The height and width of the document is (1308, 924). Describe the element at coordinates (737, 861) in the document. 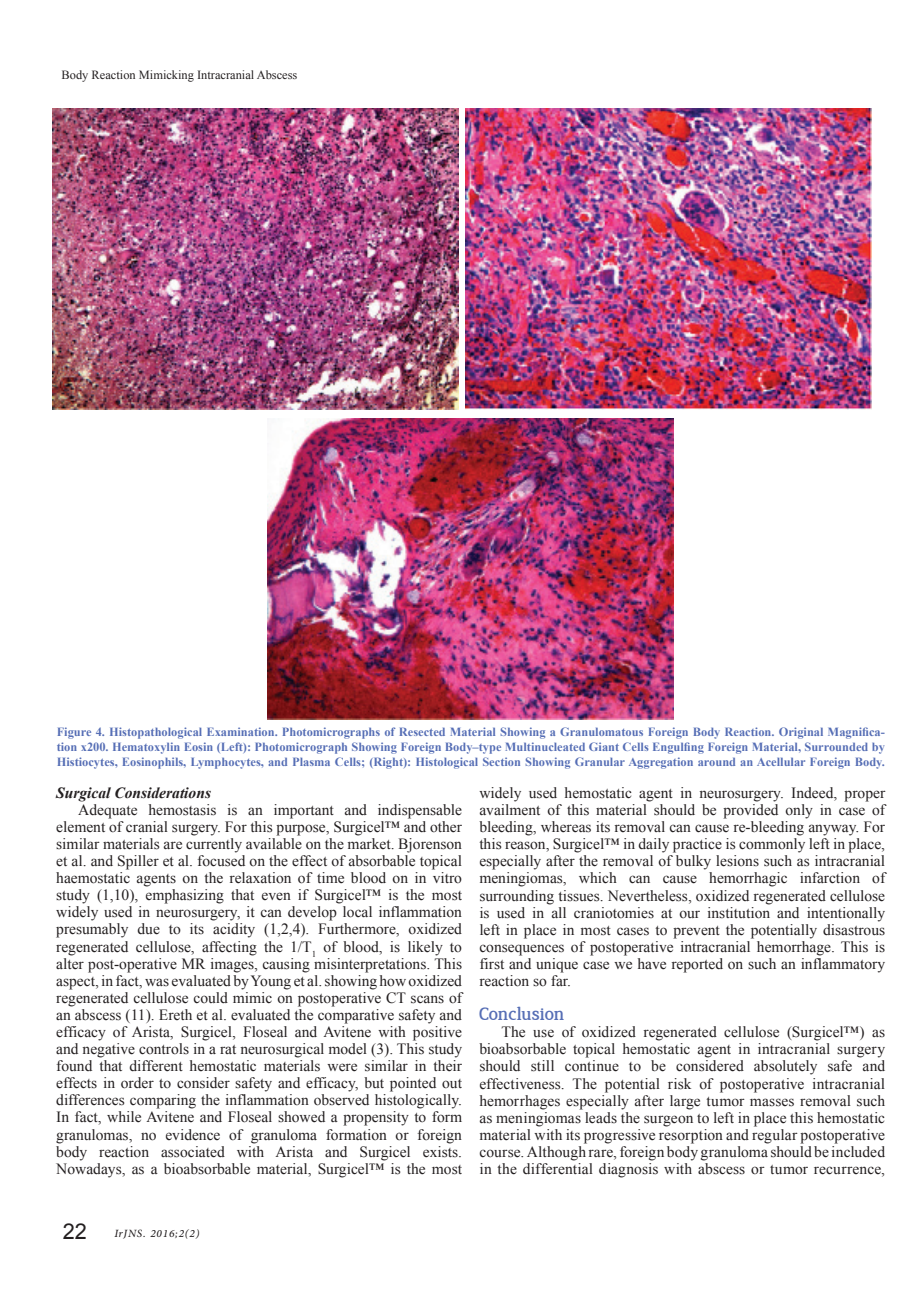

I see `lesions` at that location.
